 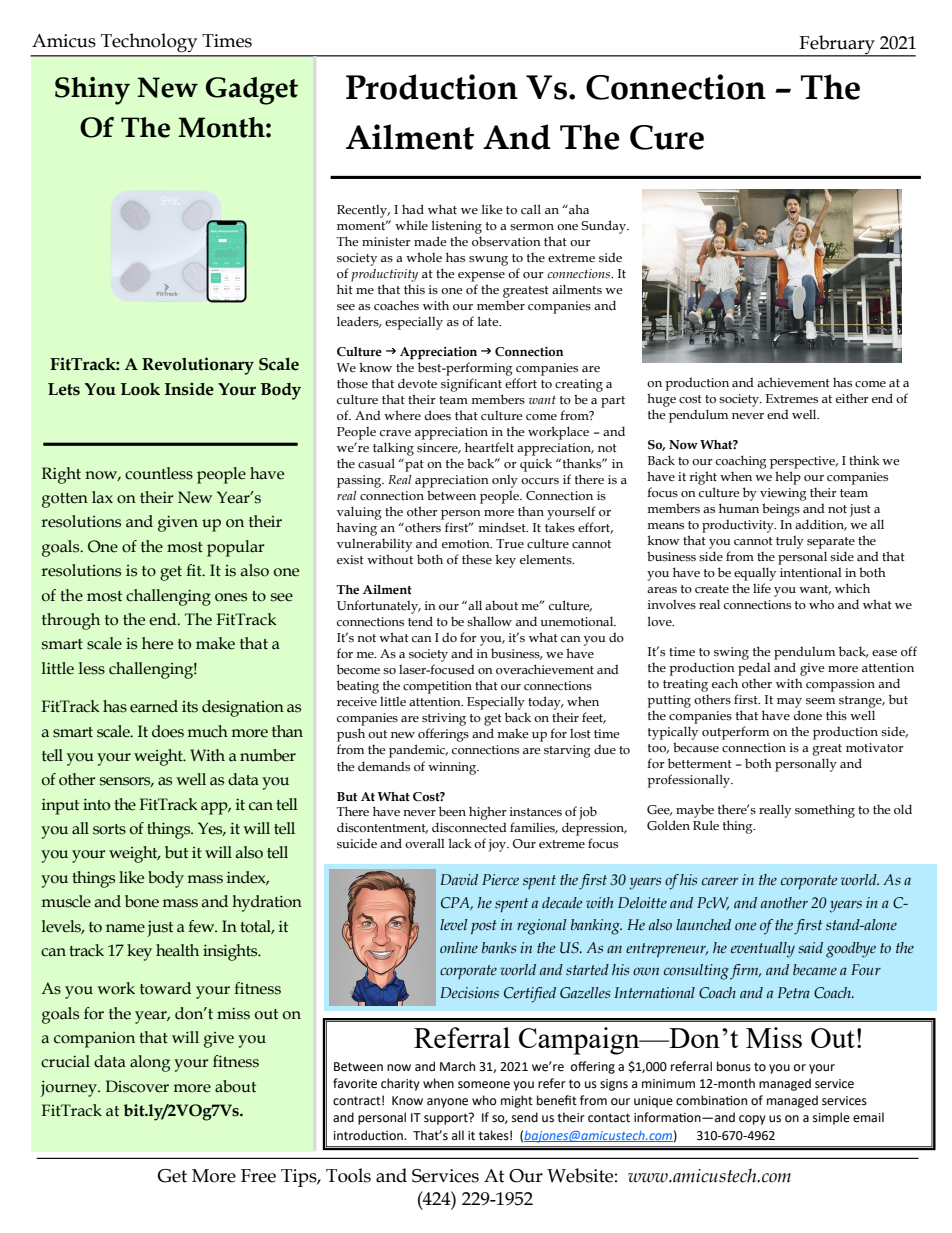 What do you see at coordinates (413, 209) in the screenshot?
I see `had` at bounding box center [413, 209].
